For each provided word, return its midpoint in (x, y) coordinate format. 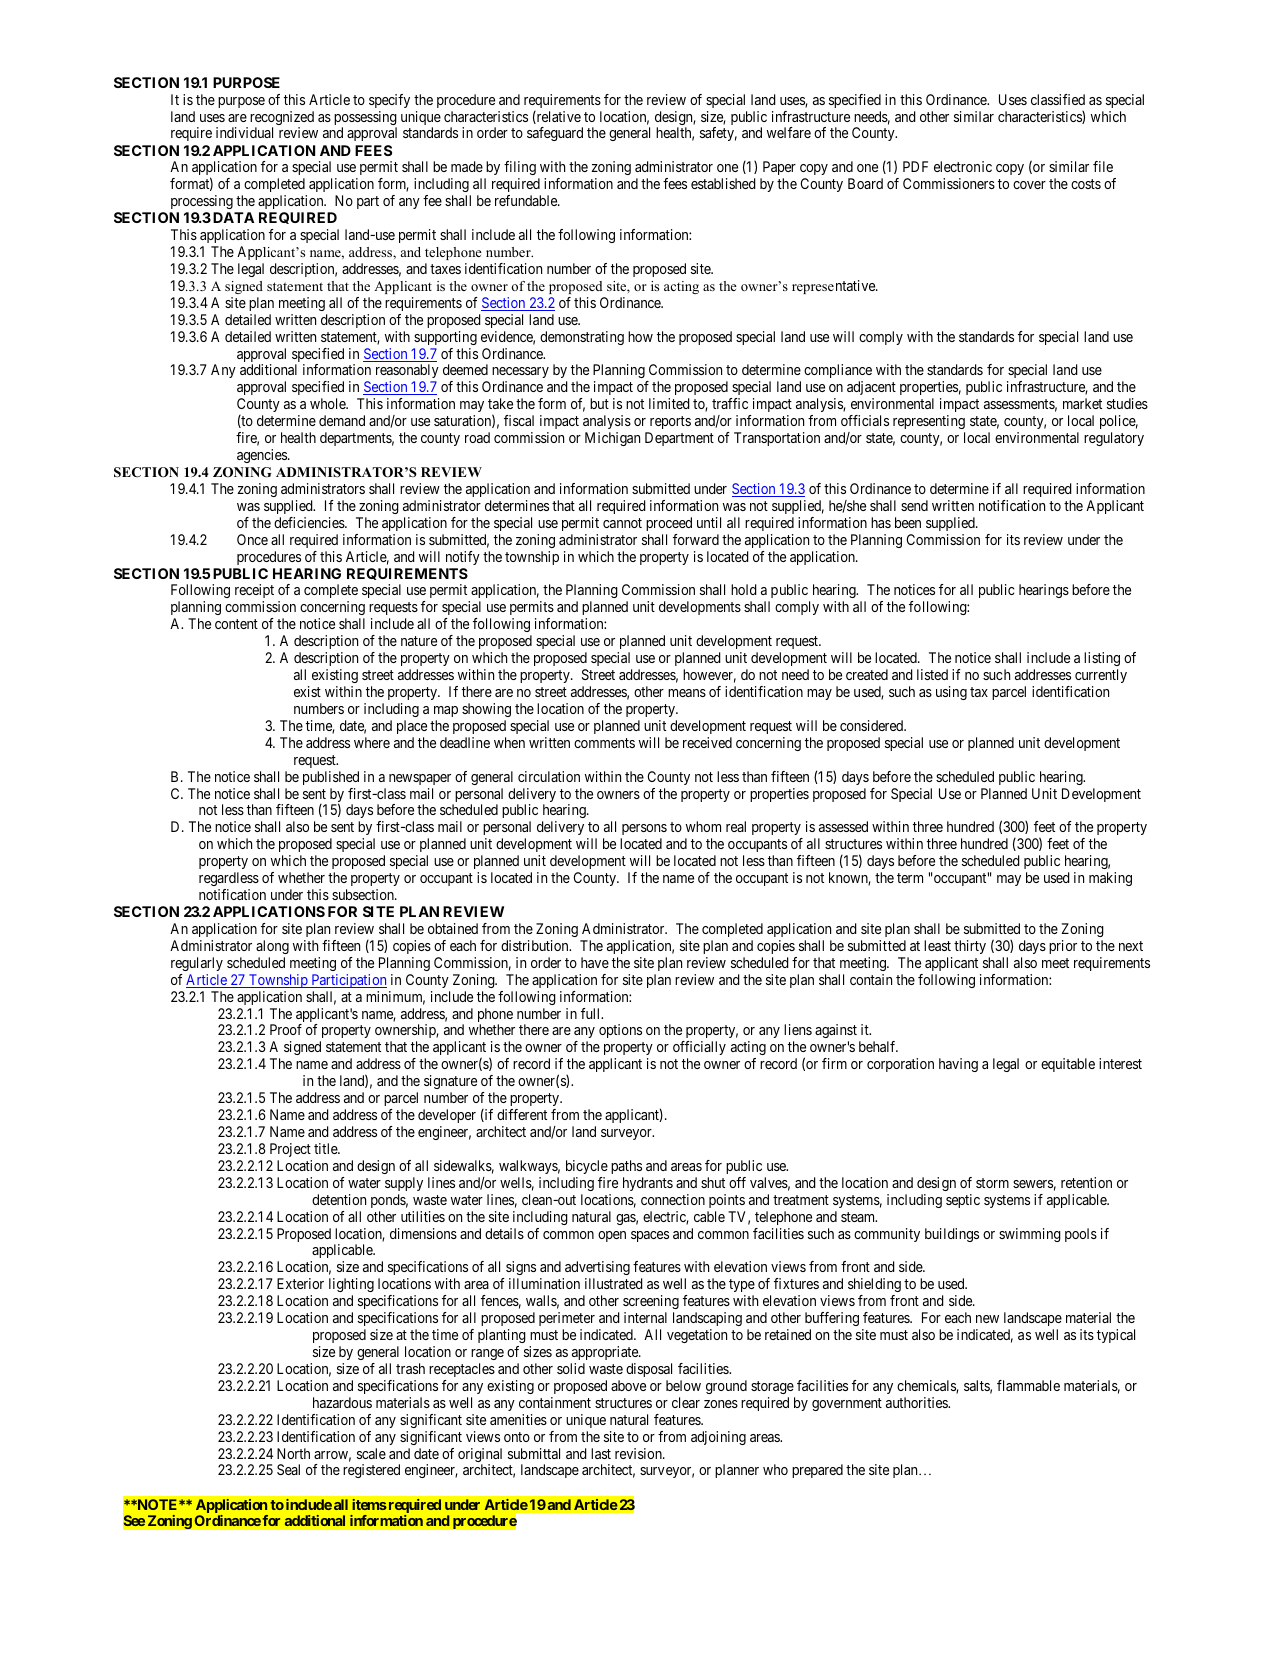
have (595, 962)
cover (1029, 185)
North (293, 1453)
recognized (280, 119)
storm (992, 1183)
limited (669, 403)
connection (673, 1199)
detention (339, 1199)
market (1082, 403)
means (687, 693)
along (272, 947)
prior (1063, 947)
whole (328, 403)
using (951, 693)
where (372, 742)
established (723, 183)
